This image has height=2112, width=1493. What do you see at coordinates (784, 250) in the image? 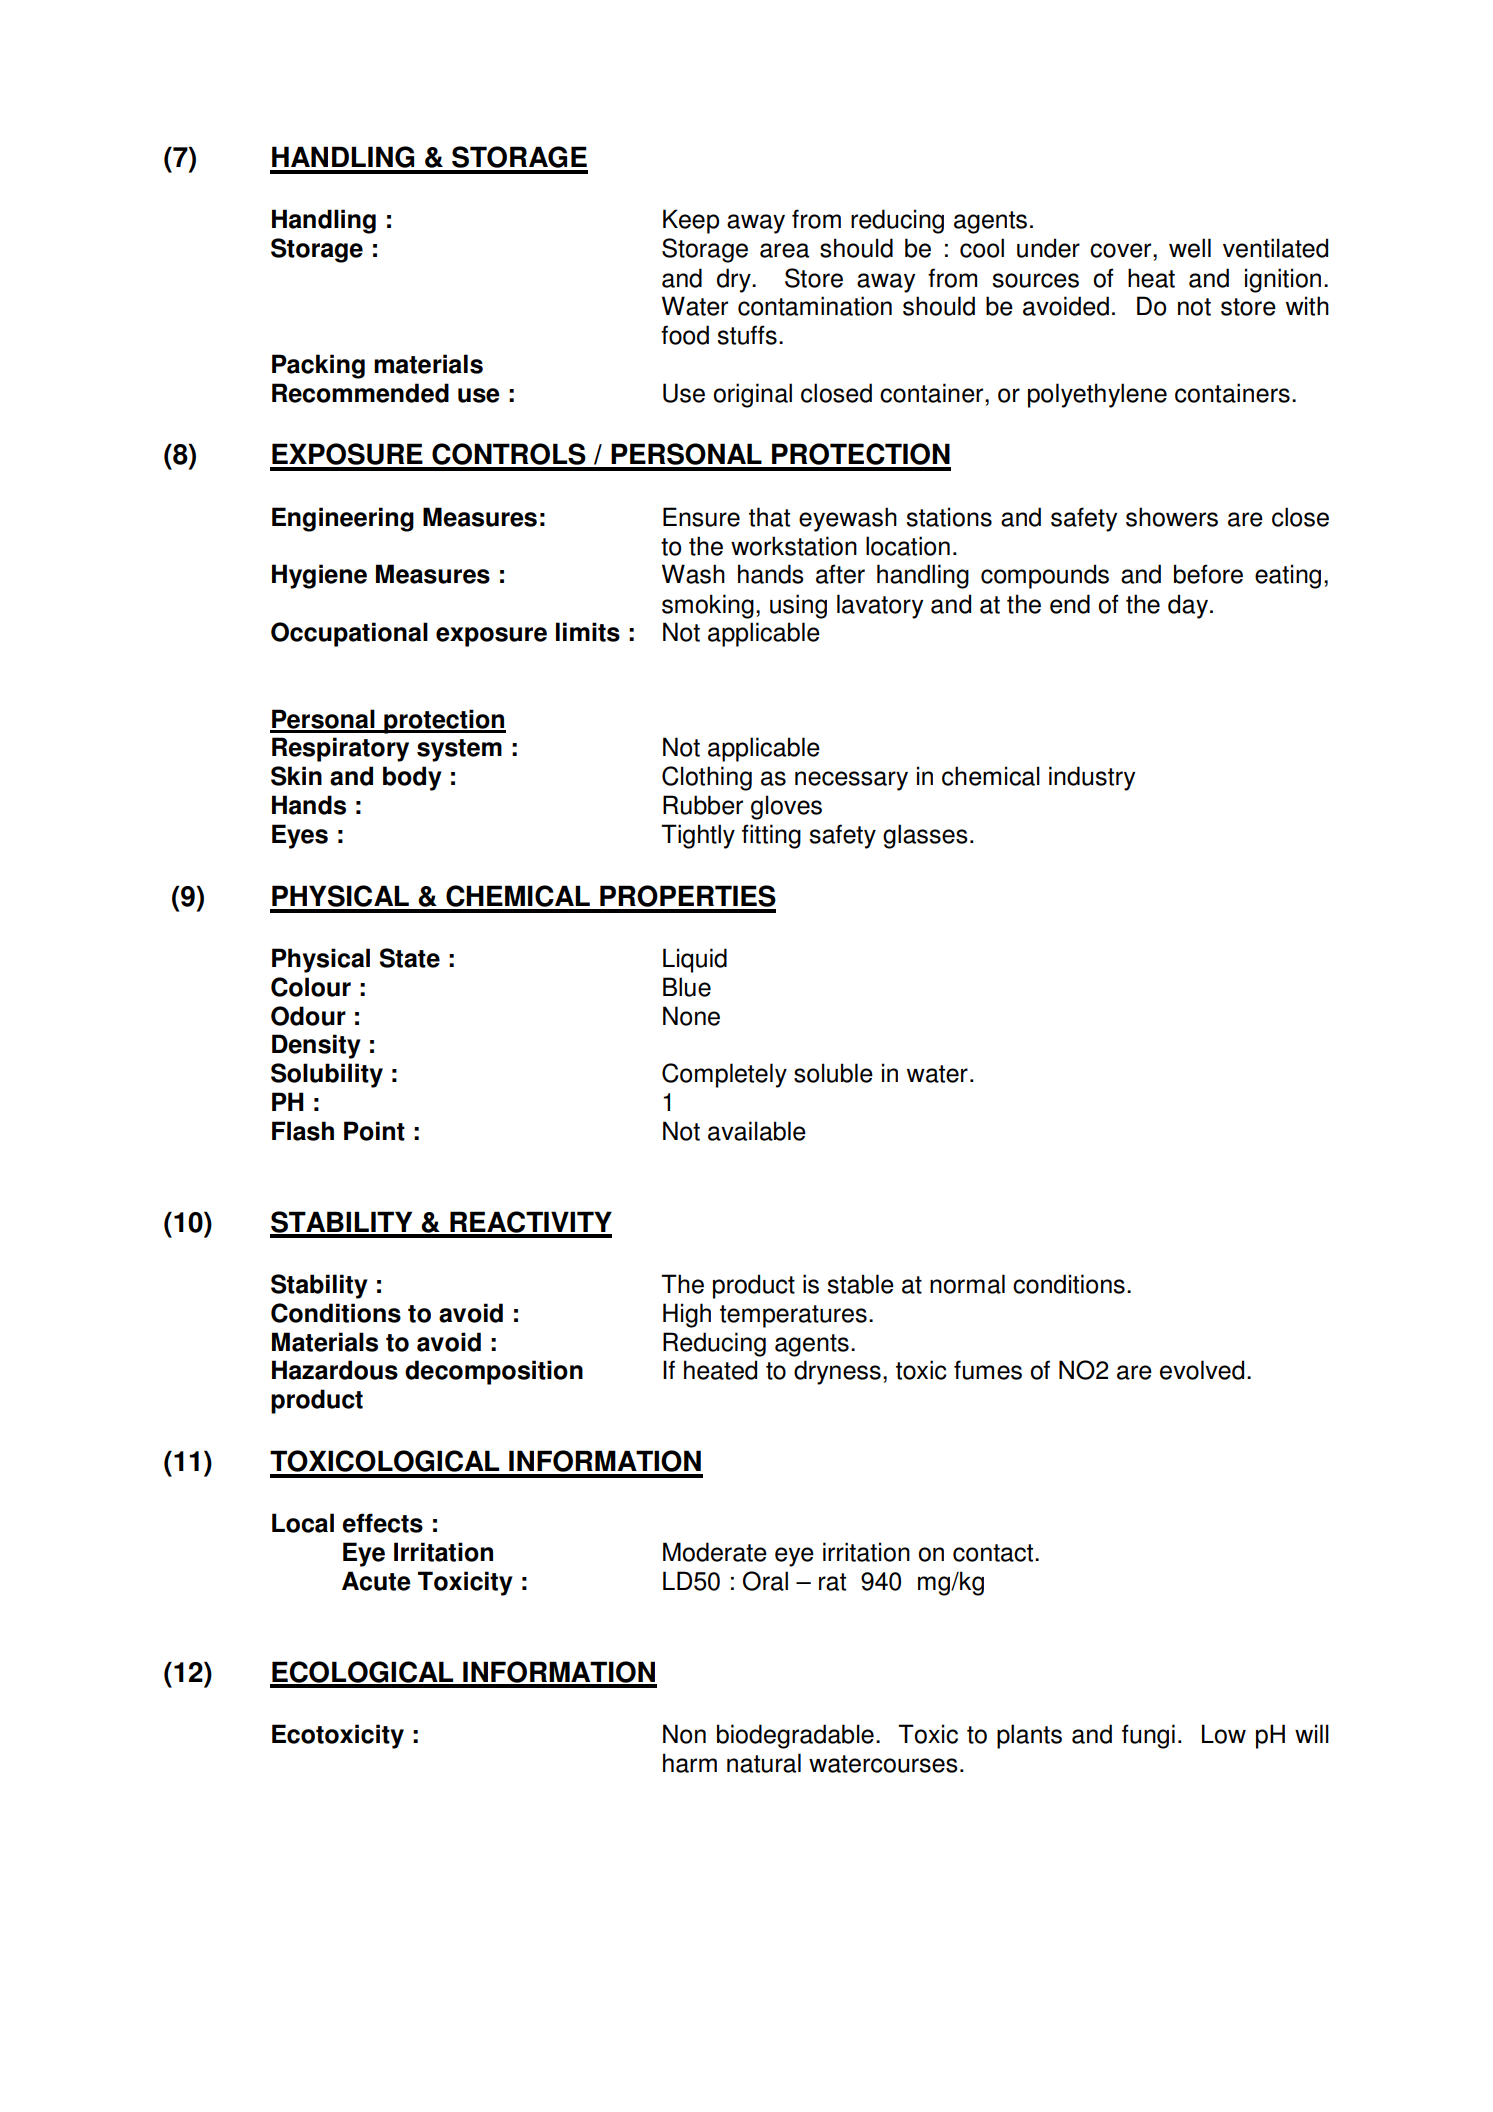
I see `area` at bounding box center [784, 250].
